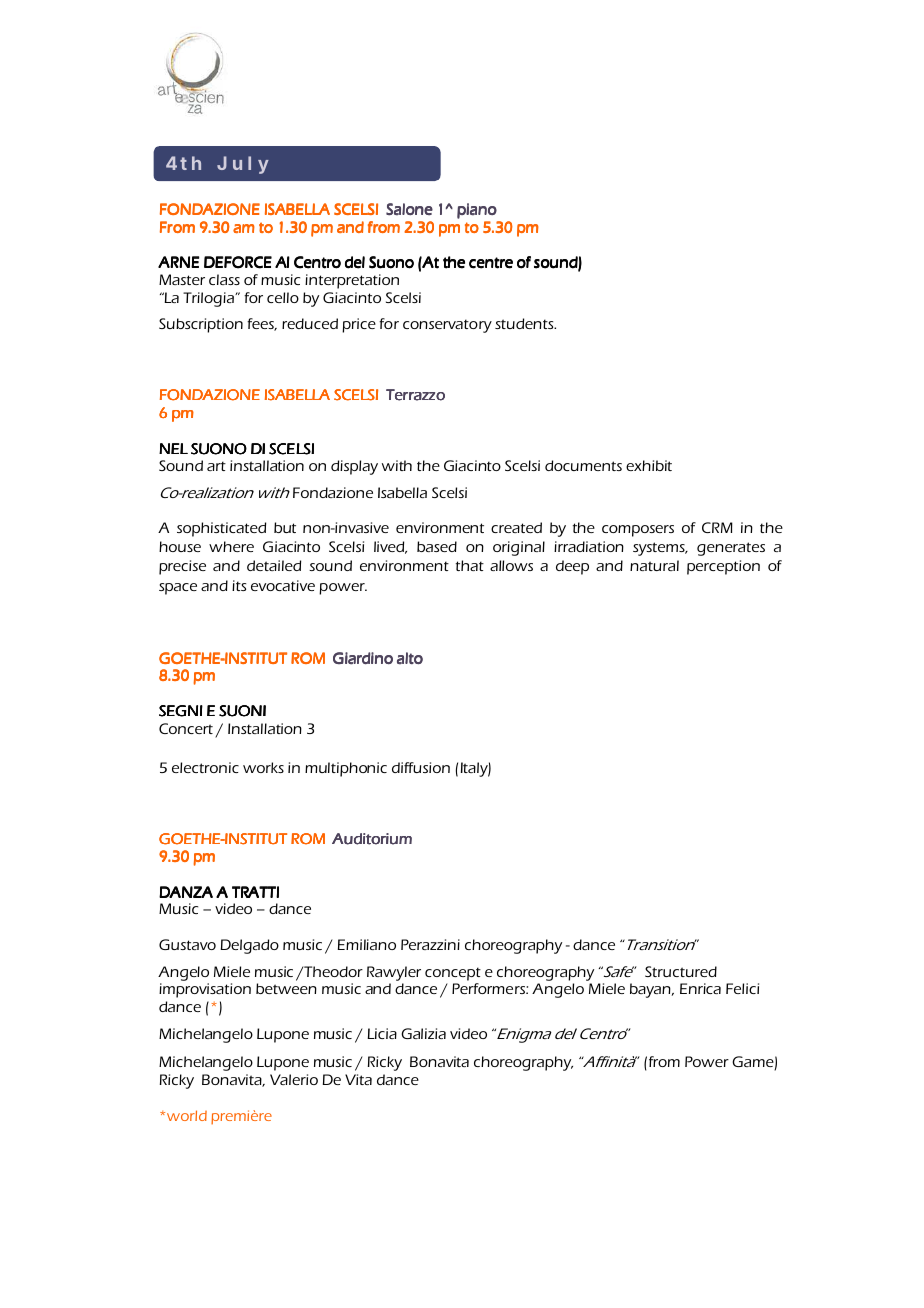 This screenshot has width=924, height=1308. What do you see at coordinates (410, 658) in the screenshot?
I see `alto` at bounding box center [410, 658].
